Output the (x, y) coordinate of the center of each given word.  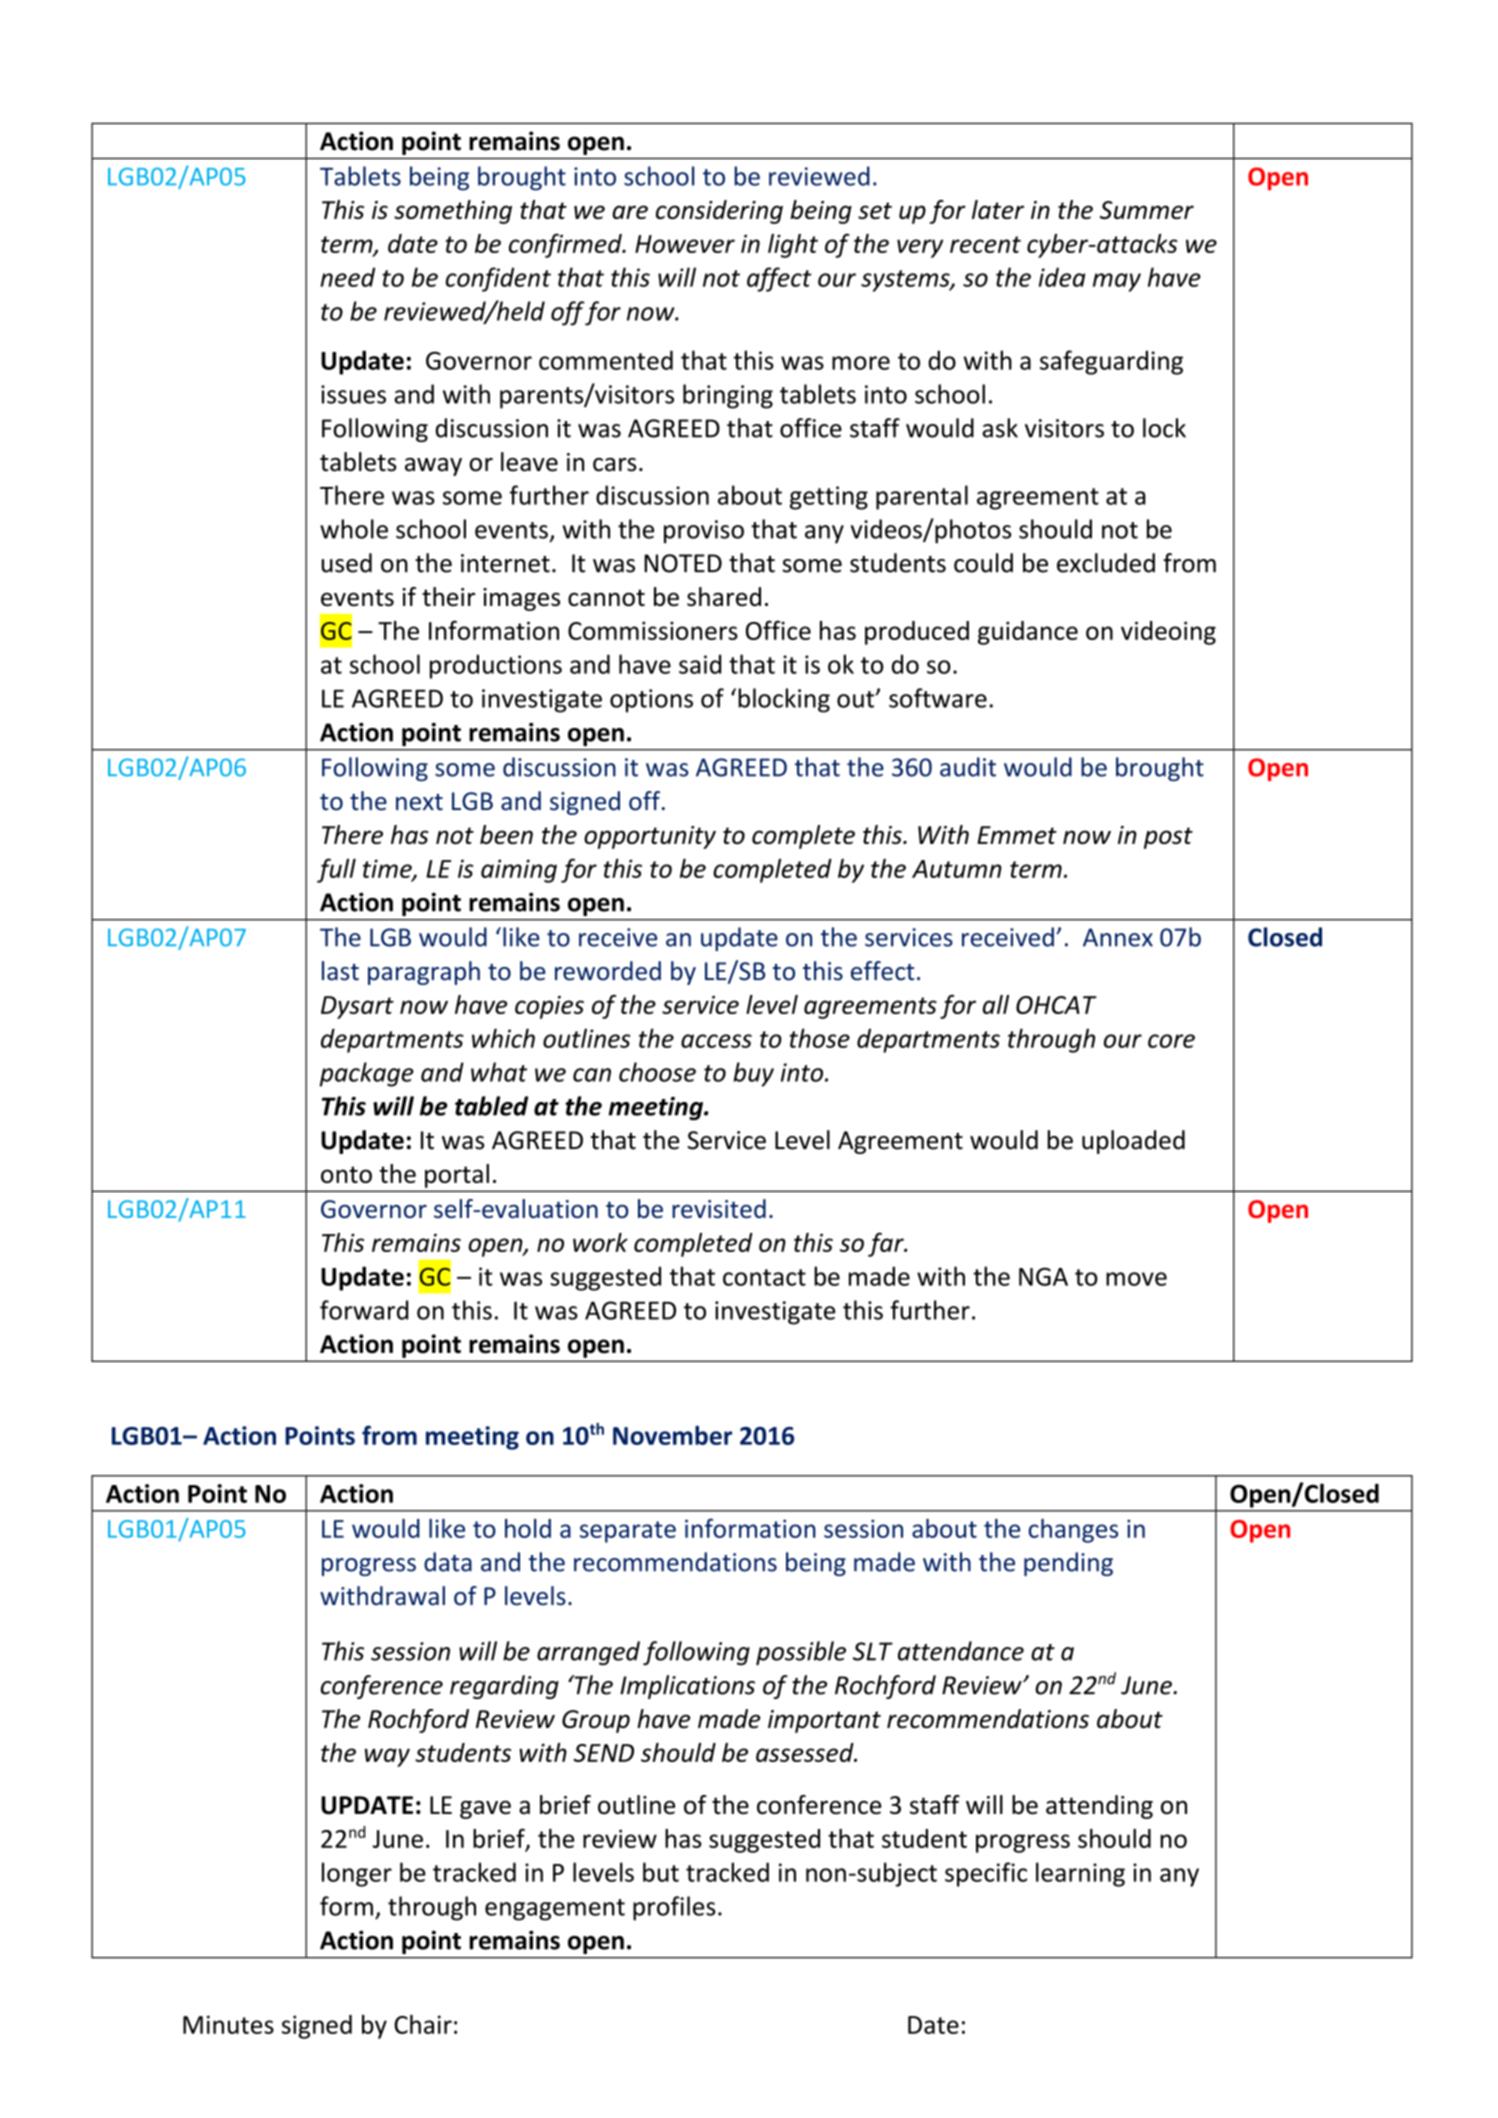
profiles (674, 1908)
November (672, 1435)
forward (364, 1310)
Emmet (1017, 835)
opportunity (650, 837)
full (336, 870)
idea (1062, 277)
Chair (423, 2024)
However (685, 244)
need (348, 277)
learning (1080, 1874)
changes (1073, 1531)
